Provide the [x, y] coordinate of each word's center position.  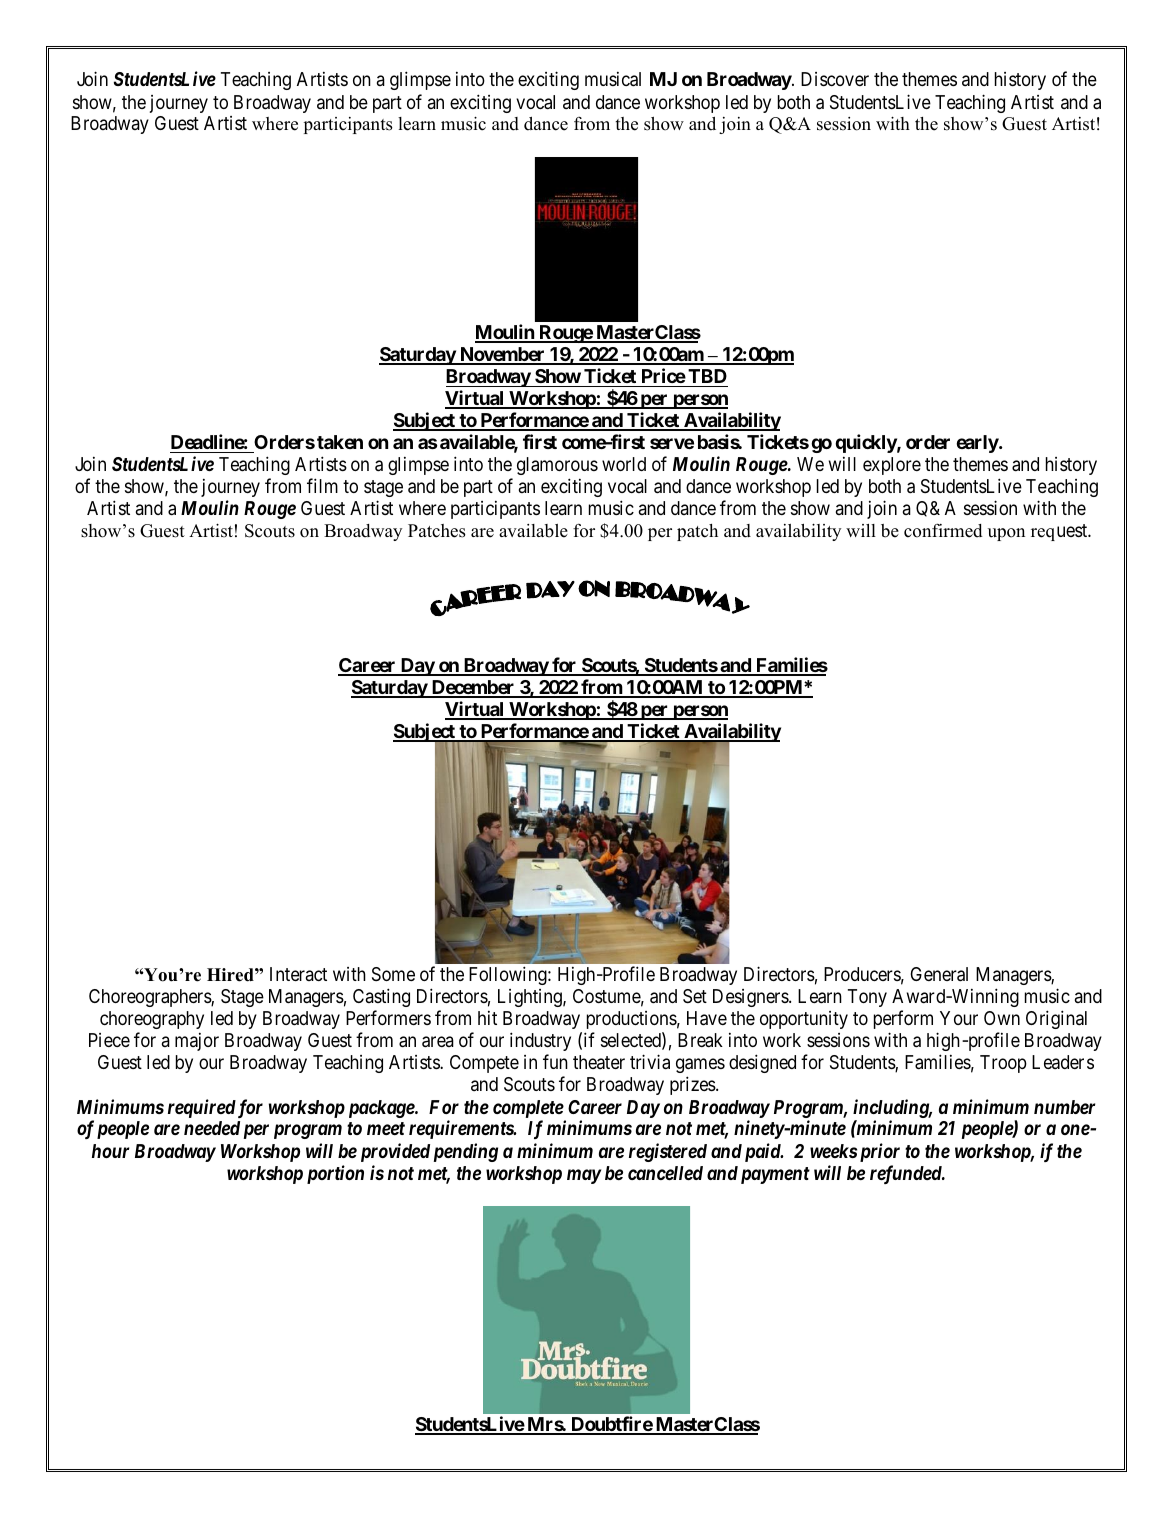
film [322, 485]
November [502, 355]
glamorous [557, 466]
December [473, 688]
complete [528, 1109]
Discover [835, 79]
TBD [707, 376]
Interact [298, 974]
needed [212, 1128]
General [939, 974]
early [978, 444]
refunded [907, 1174]
